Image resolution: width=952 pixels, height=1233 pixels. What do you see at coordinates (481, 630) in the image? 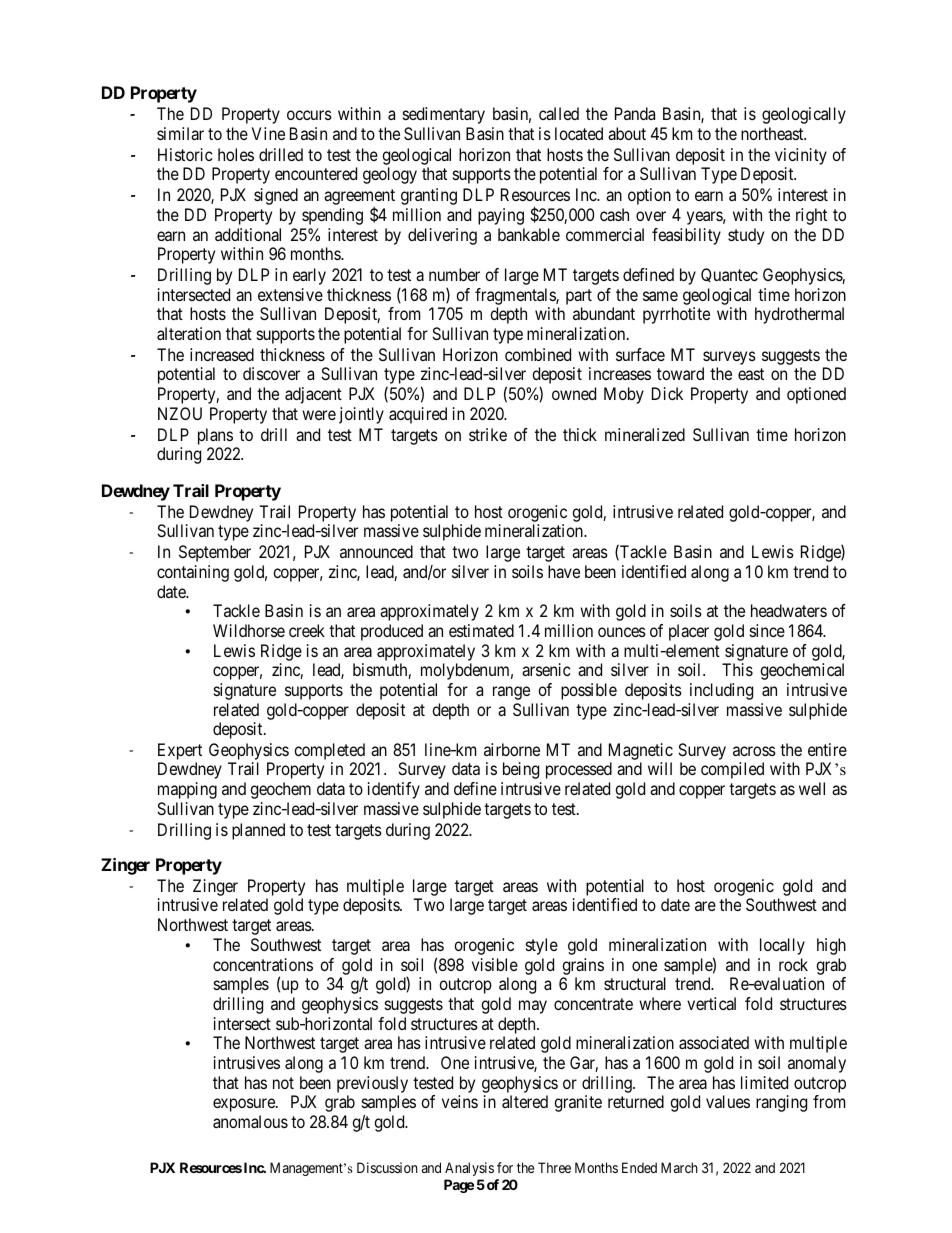
I see `estimated` at bounding box center [481, 630].
